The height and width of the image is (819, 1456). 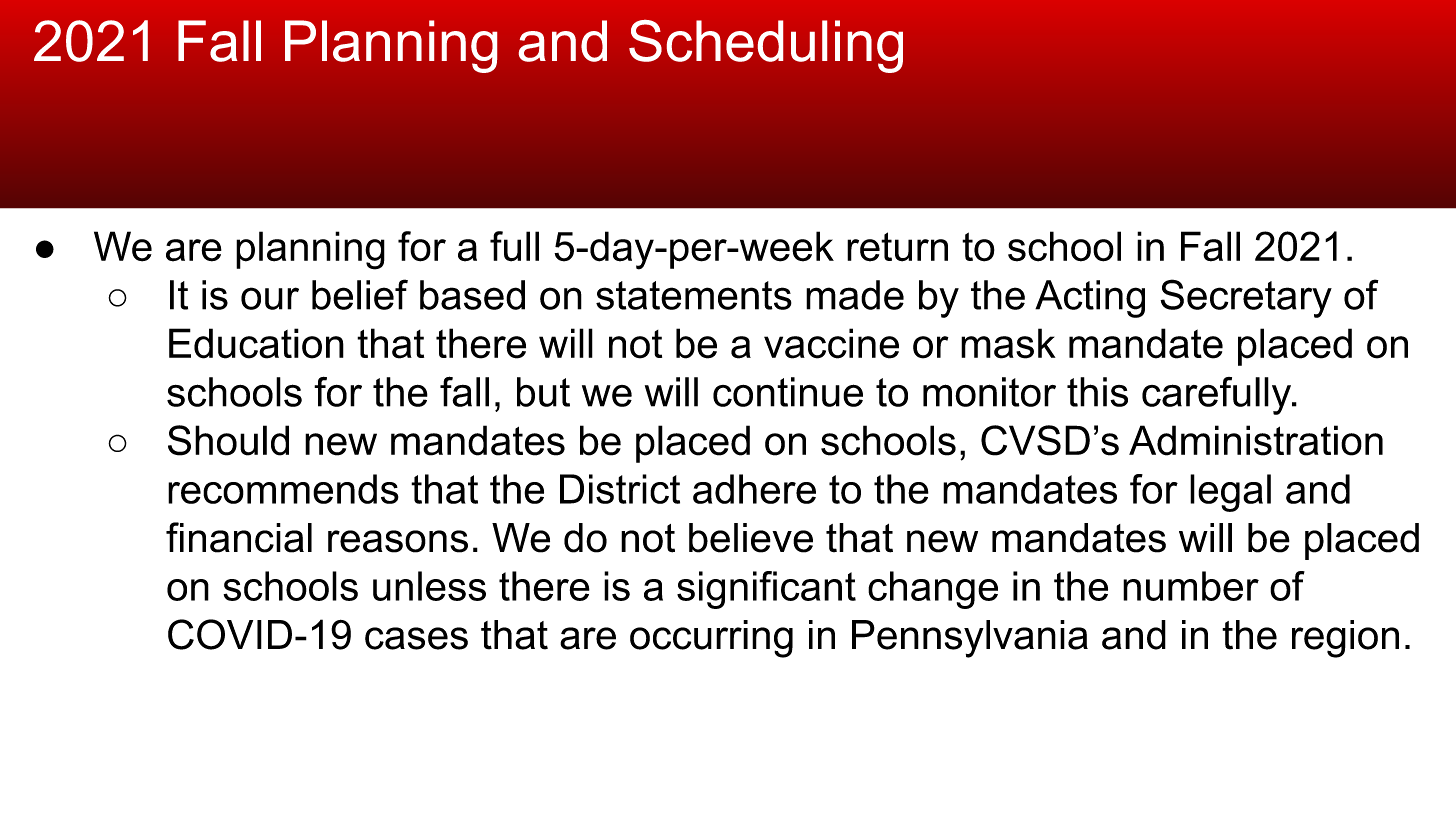 I want to click on vaccine, so click(x=831, y=343).
